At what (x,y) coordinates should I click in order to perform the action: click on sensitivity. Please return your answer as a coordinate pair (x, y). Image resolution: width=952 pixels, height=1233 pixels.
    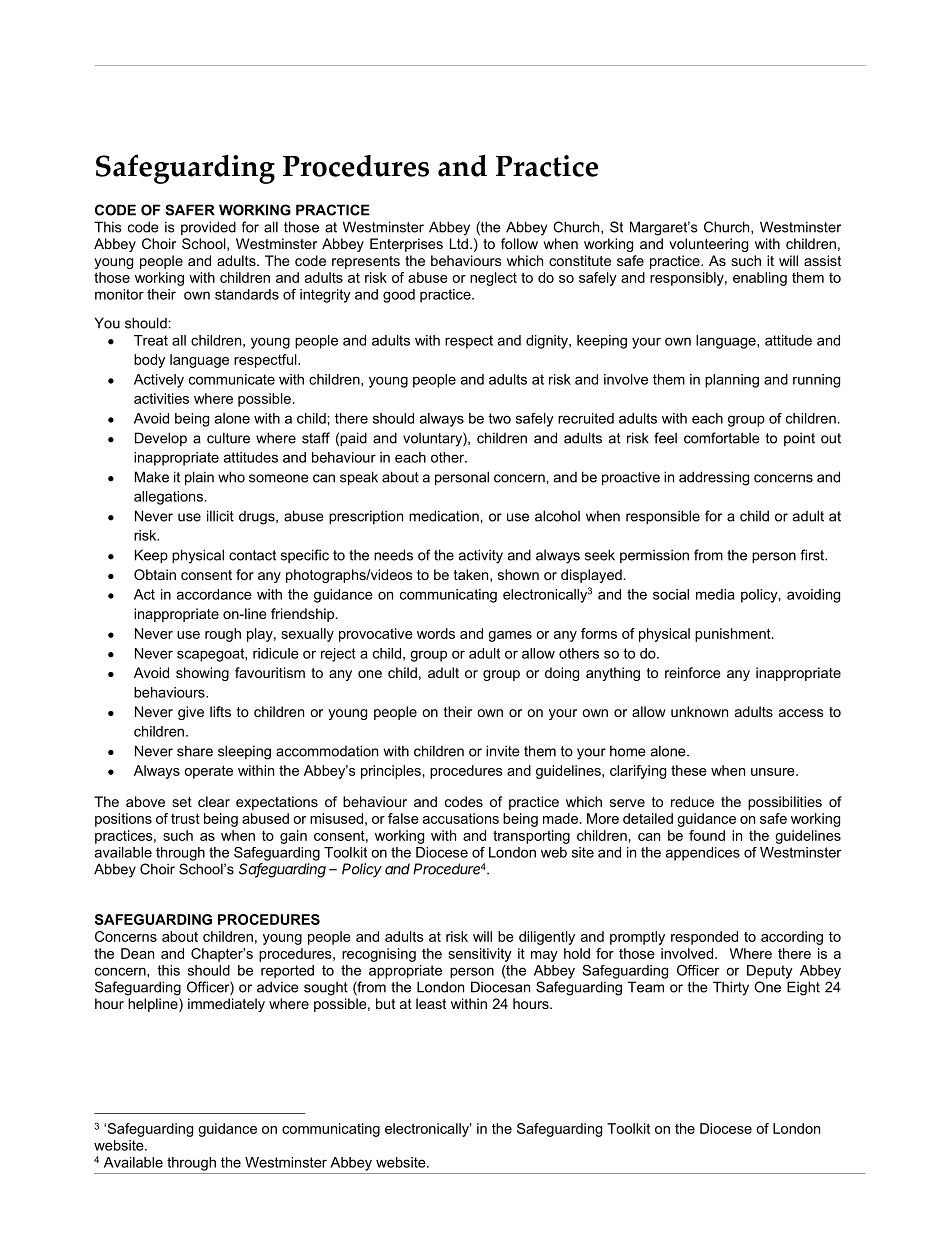
    Looking at the image, I should click on (480, 955).
